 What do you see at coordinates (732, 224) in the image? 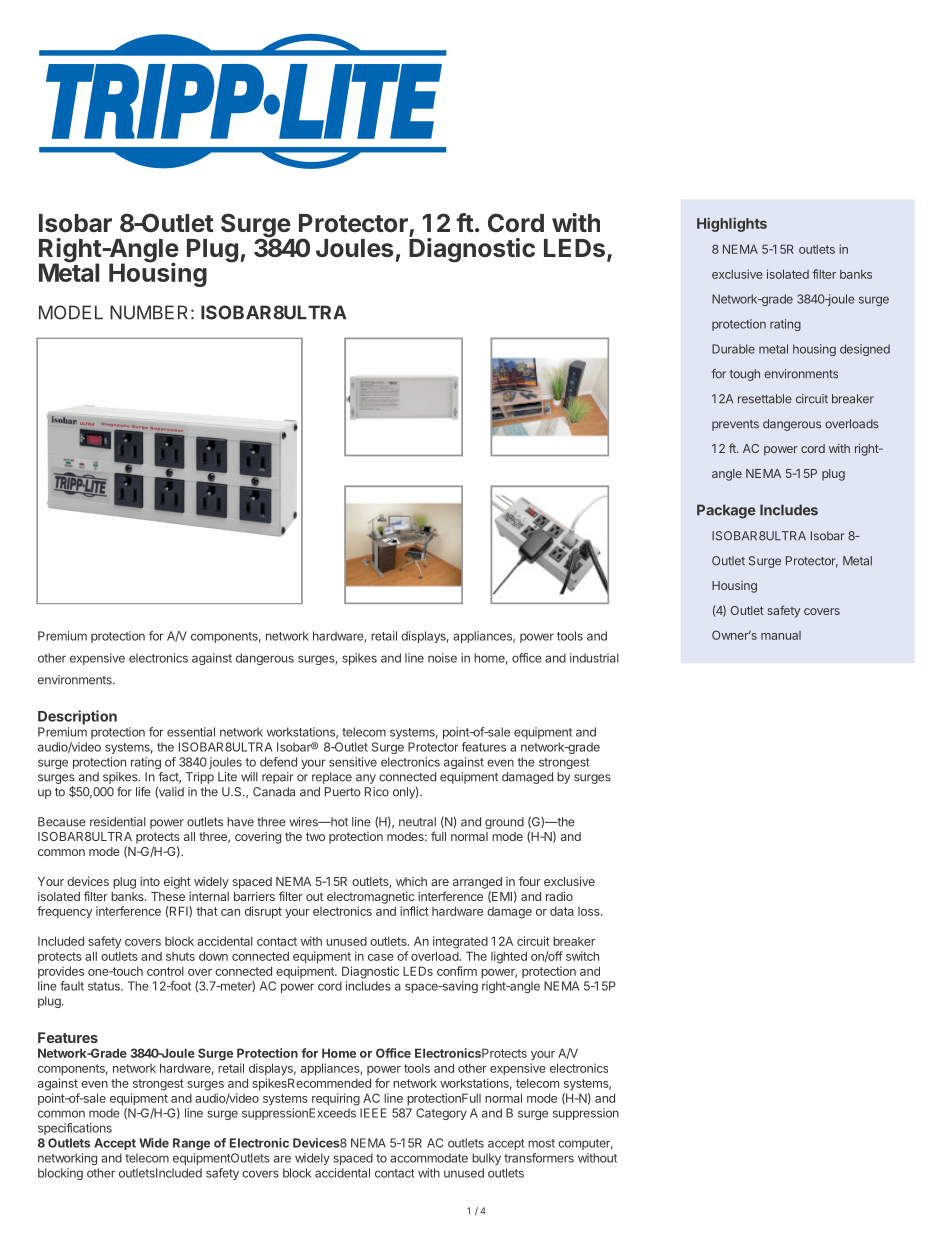
I see `Highlights` at bounding box center [732, 224].
